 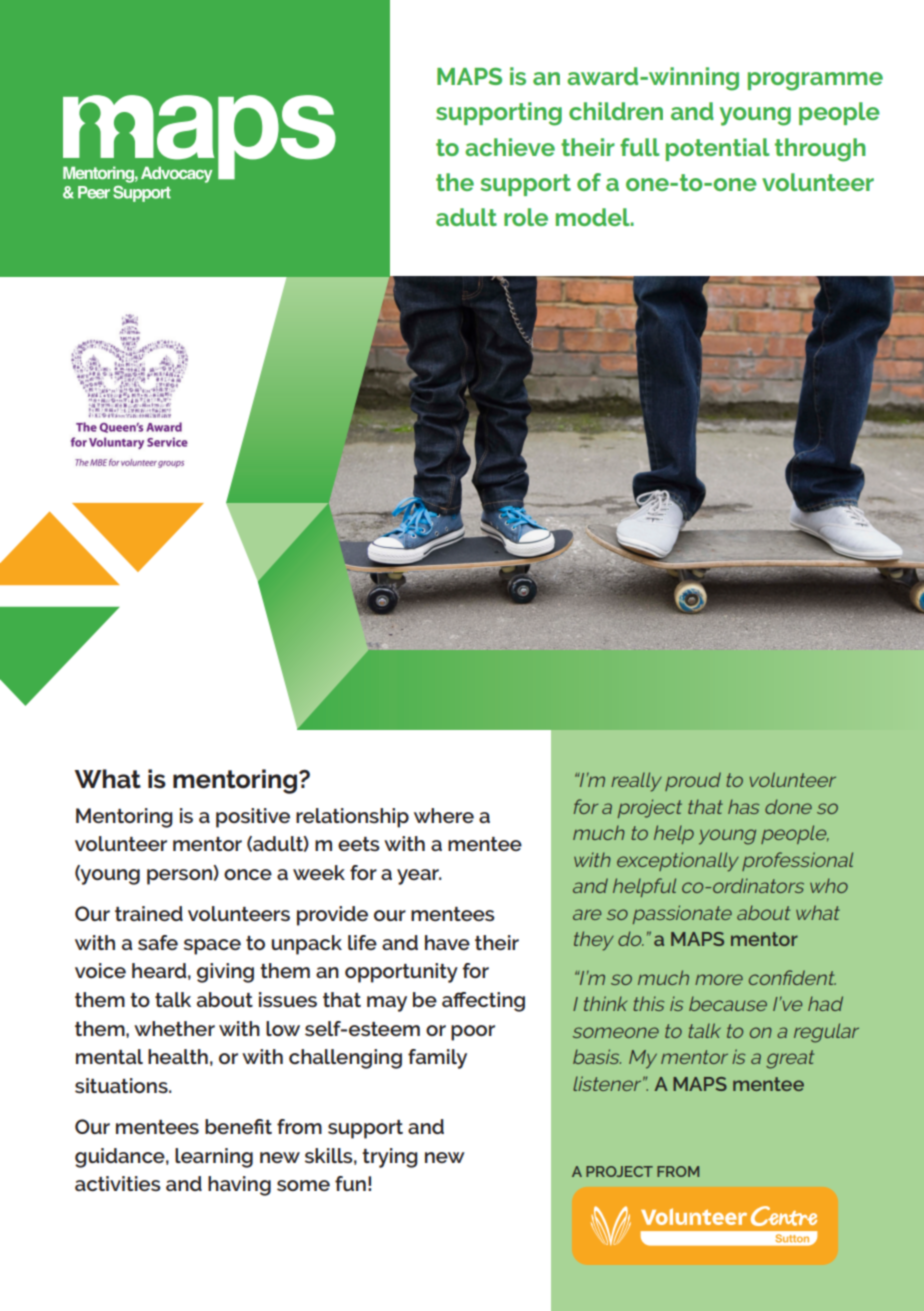 I want to click on full, so click(x=639, y=147).
